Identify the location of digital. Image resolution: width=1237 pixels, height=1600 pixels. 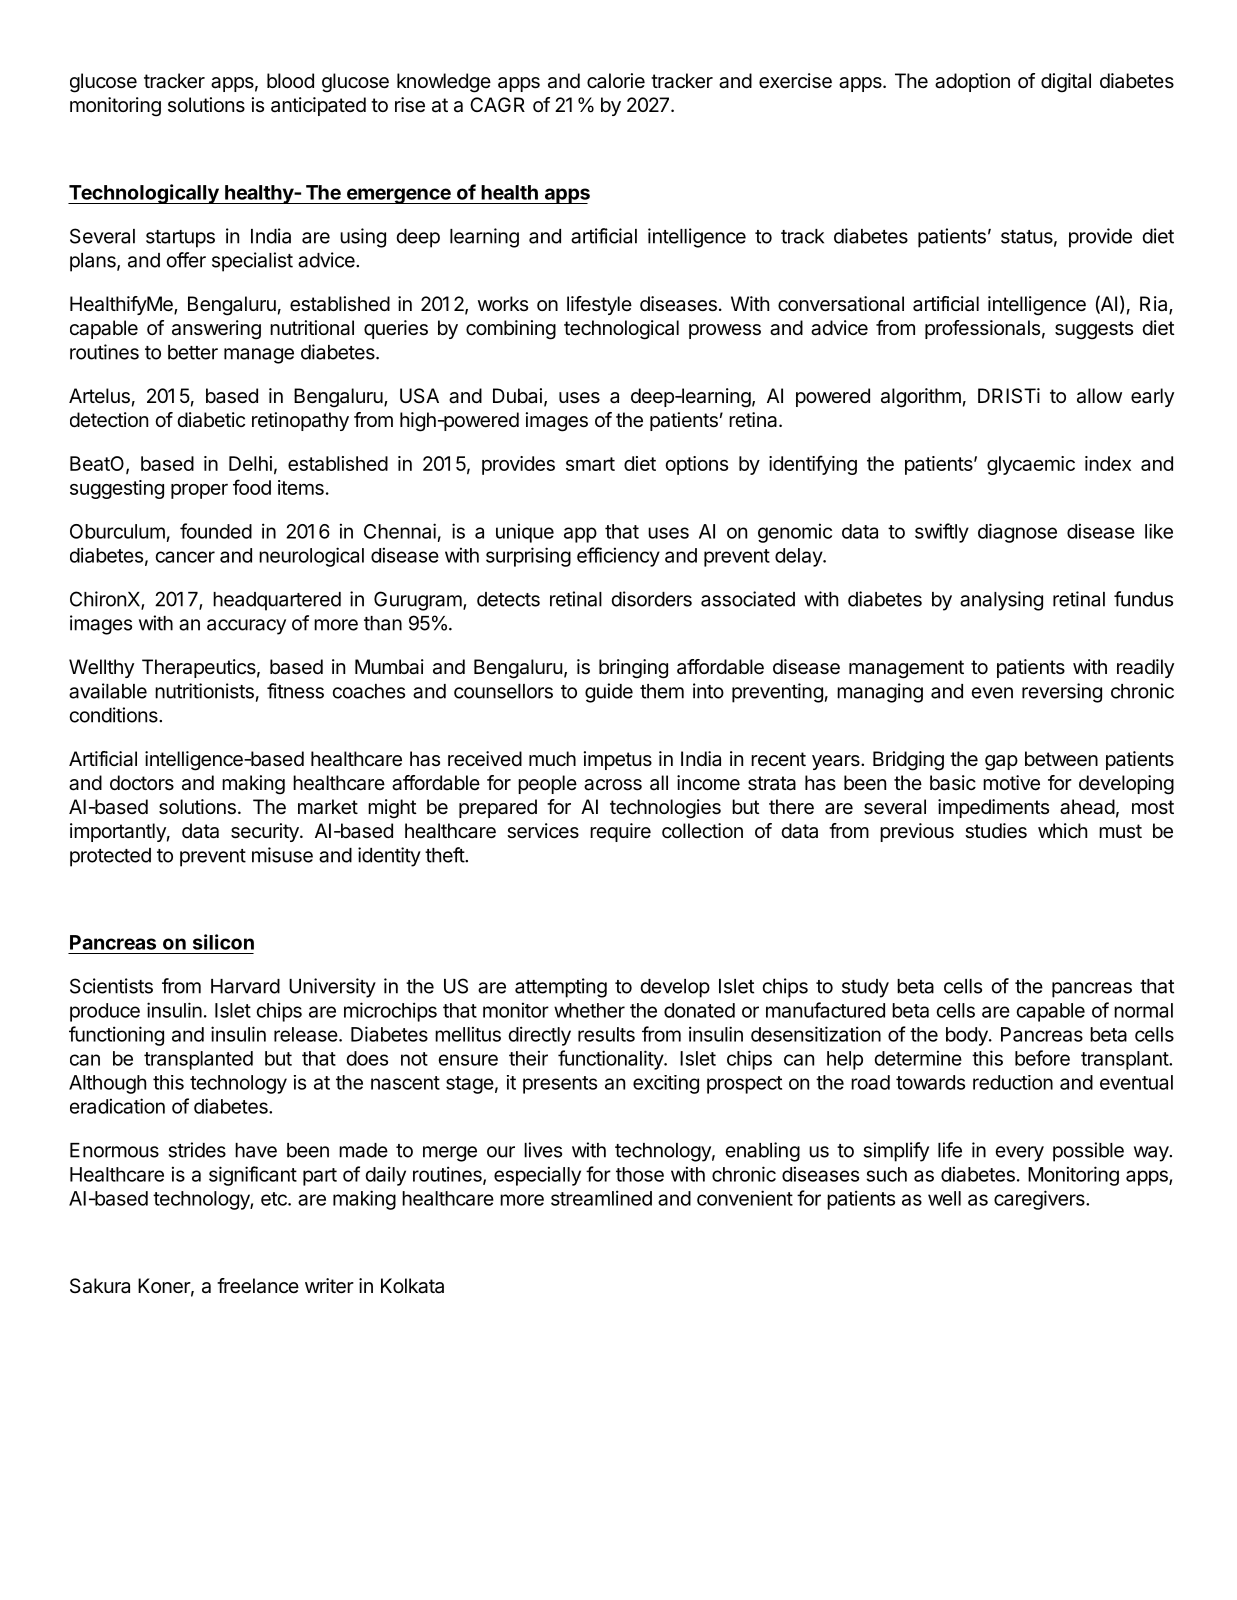
(1066, 83).
